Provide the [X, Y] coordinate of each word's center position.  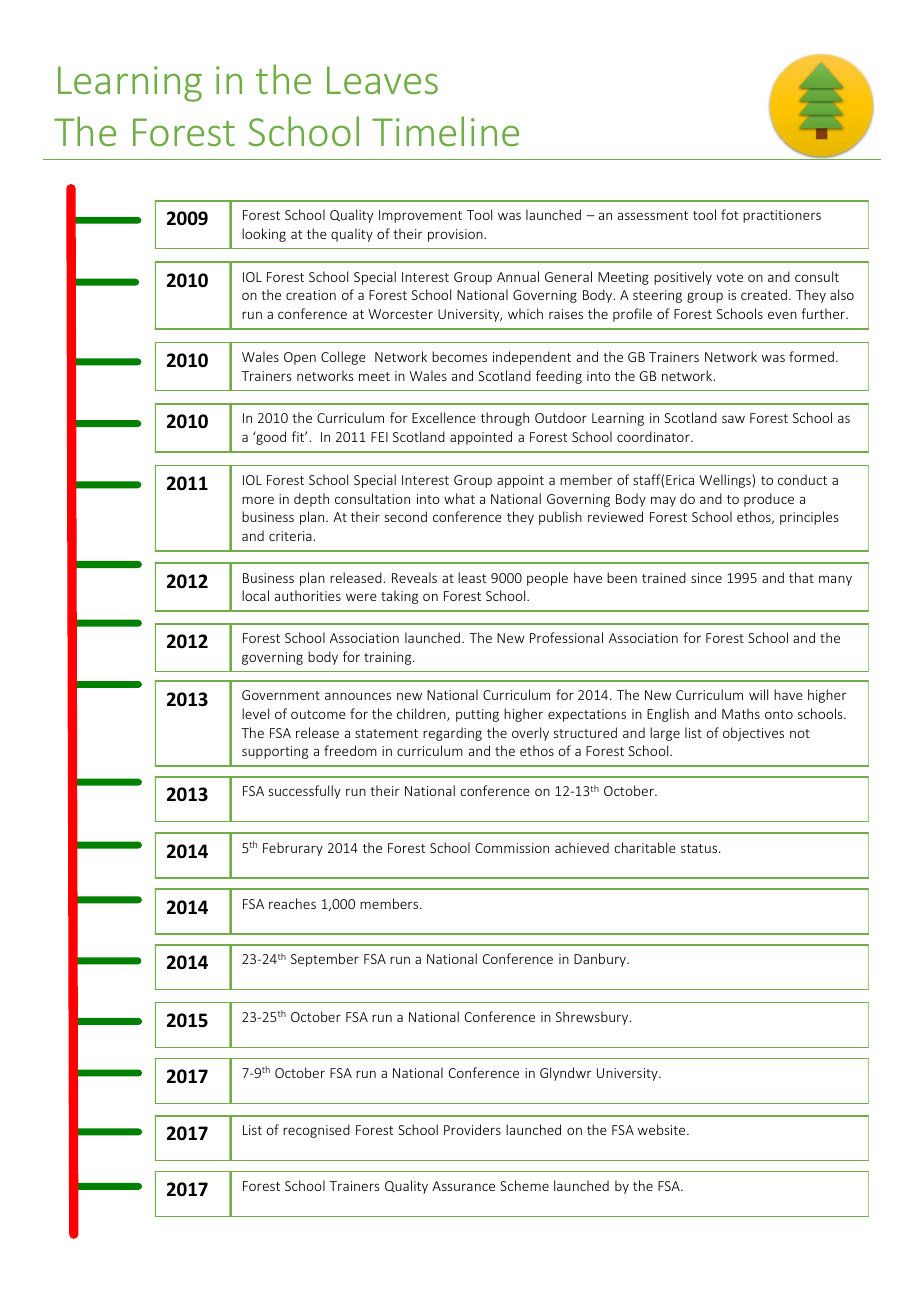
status [700, 848]
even [782, 315]
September [325, 960]
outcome [318, 714]
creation [311, 295]
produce [769, 500]
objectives [753, 734]
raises [566, 314]
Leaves [382, 80]
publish [560, 518]
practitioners [782, 216]
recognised [316, 1131]
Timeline [445, 131]
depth [311, 500]
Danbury [601, 960]
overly [530, 734]
